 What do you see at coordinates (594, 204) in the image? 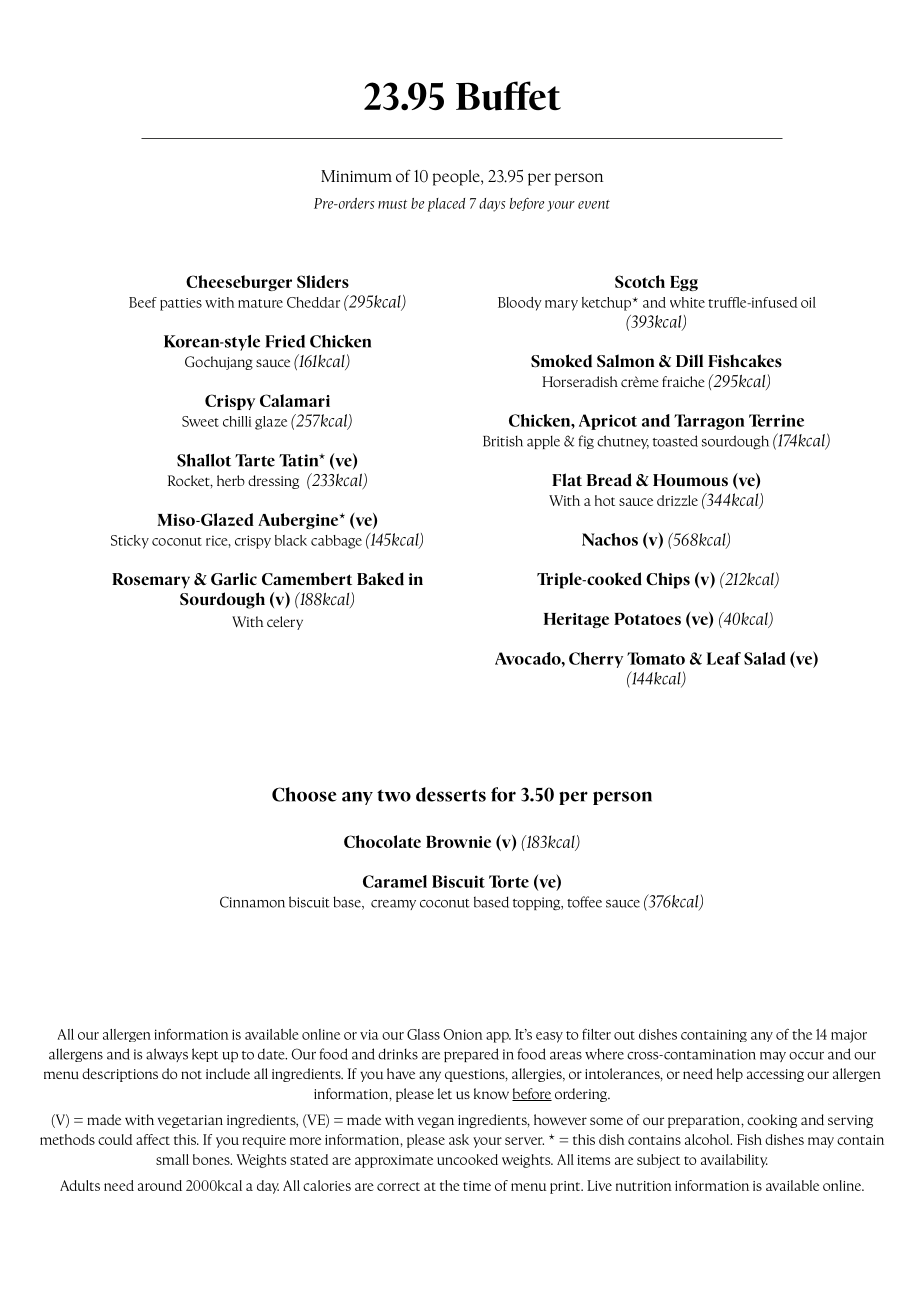
I see `event` at bounding box center [594, 204].
